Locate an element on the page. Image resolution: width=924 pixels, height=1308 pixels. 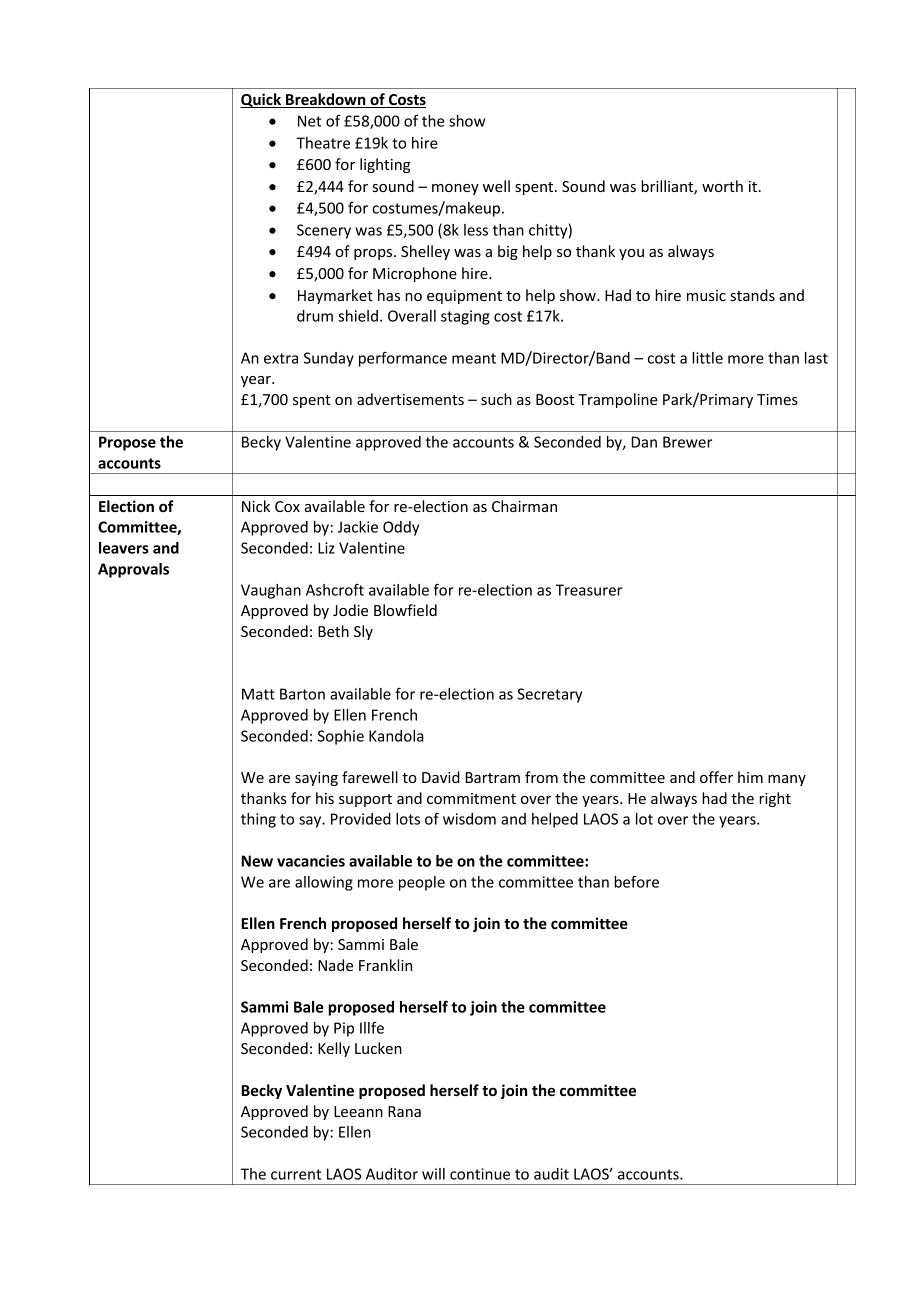
people is located at coordinates (422, 883).
